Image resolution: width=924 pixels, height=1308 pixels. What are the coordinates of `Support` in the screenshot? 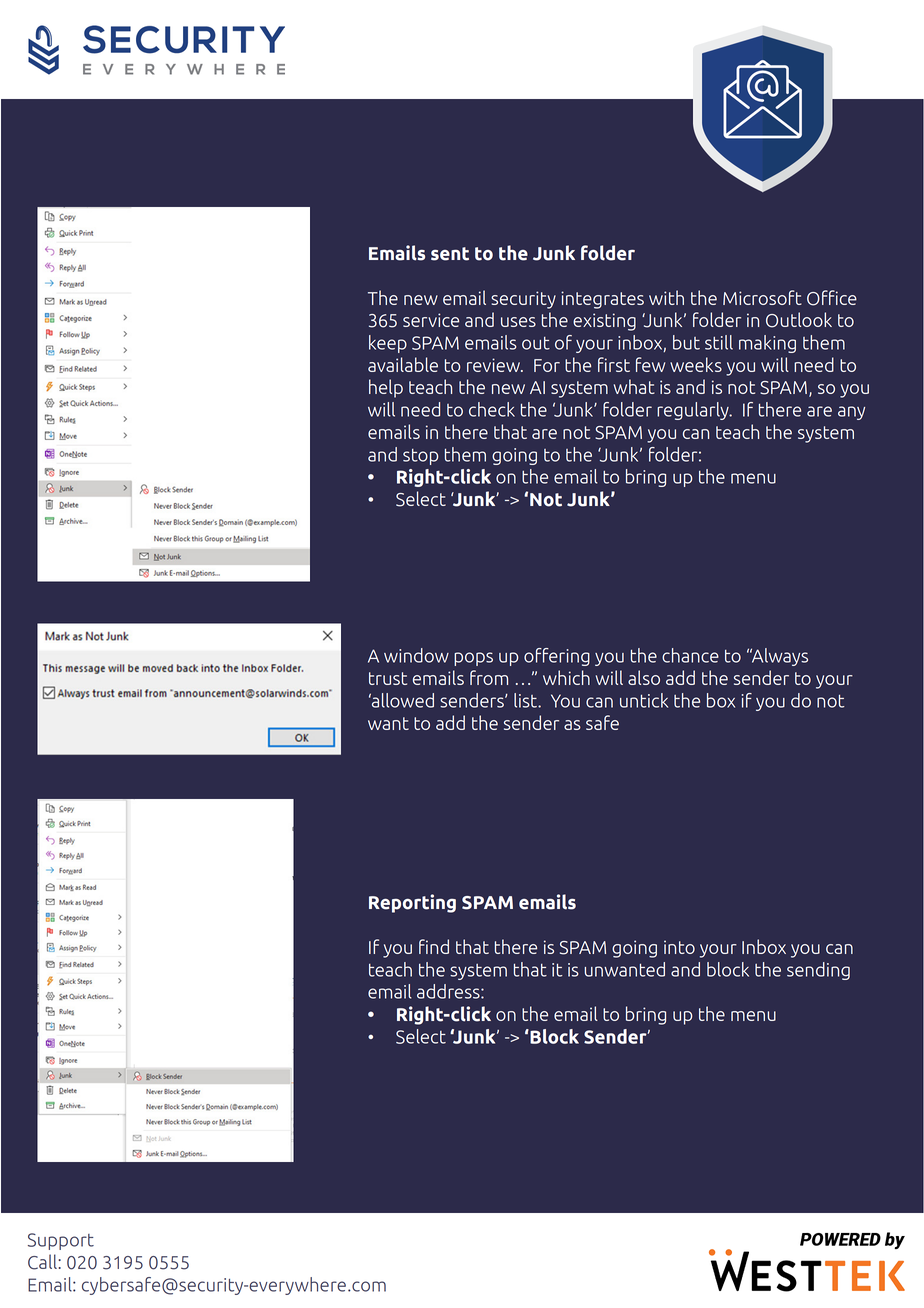 It's located at (61, 1241).
